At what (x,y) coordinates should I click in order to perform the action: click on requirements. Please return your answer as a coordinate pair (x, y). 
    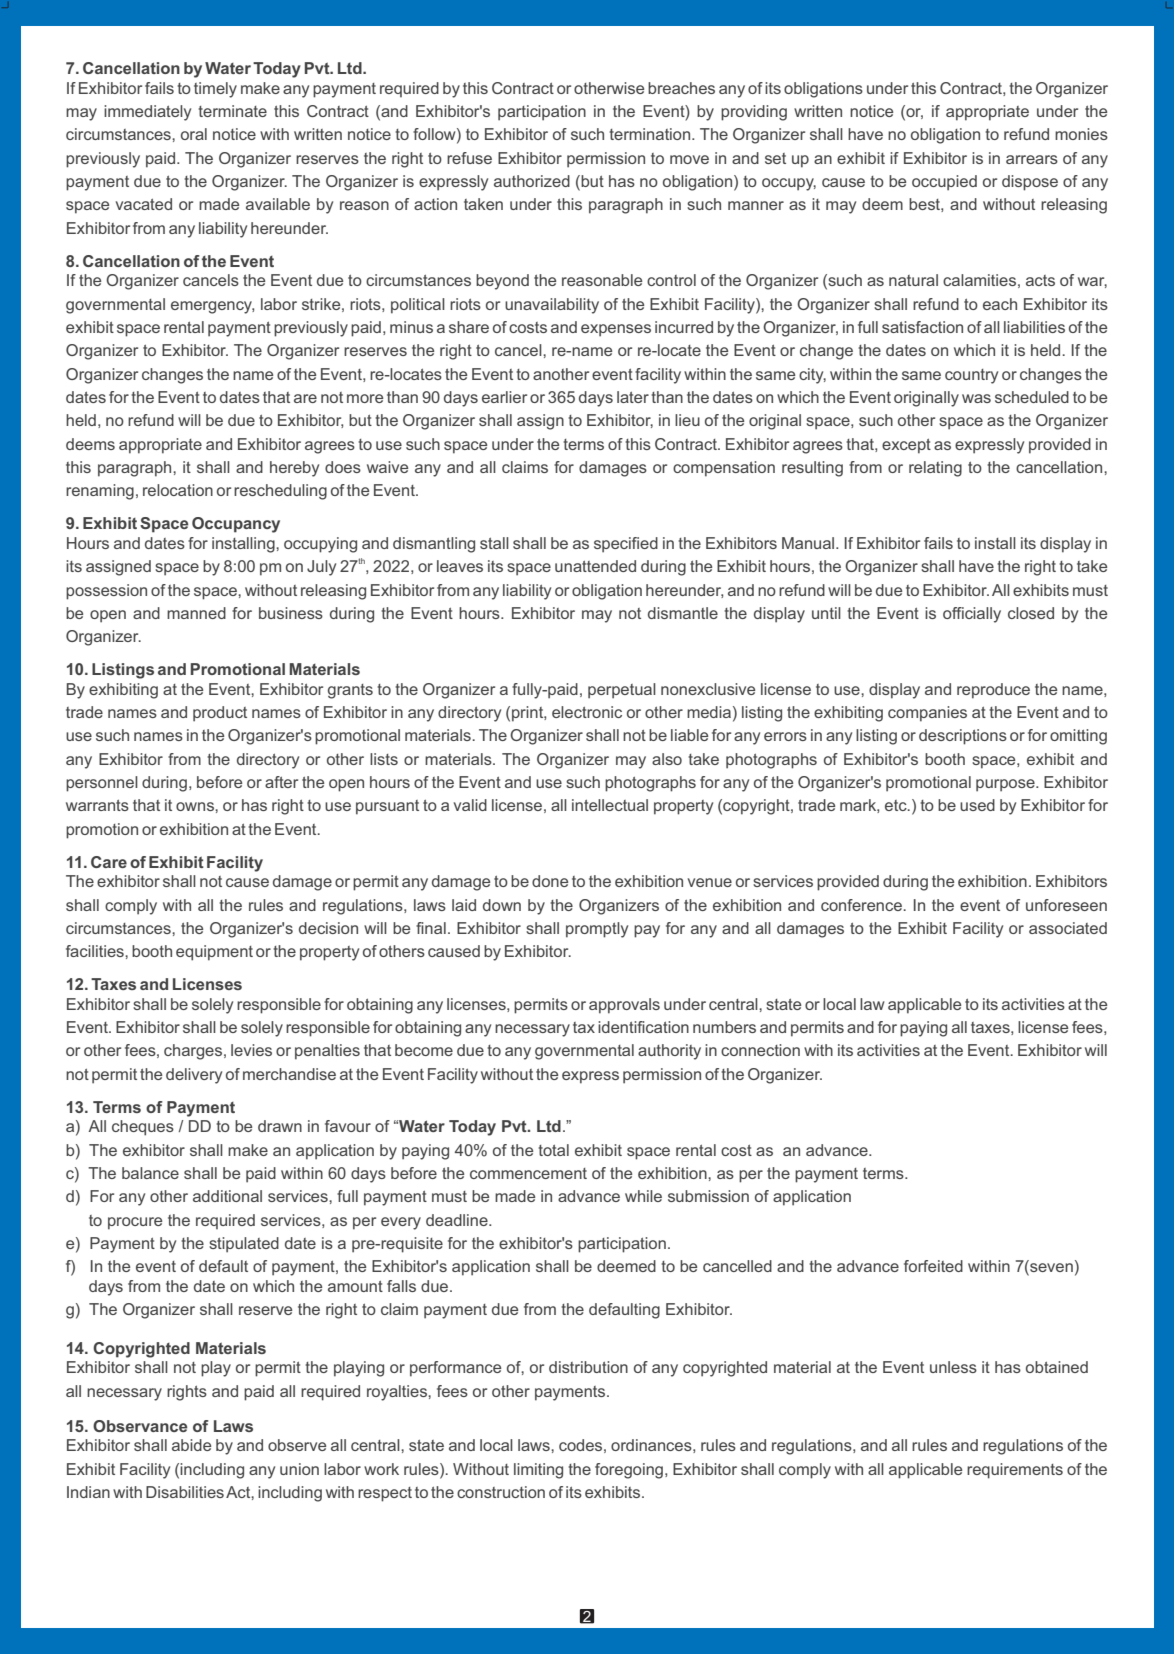
    Looking at the image, I should click on (1015, 1471).
